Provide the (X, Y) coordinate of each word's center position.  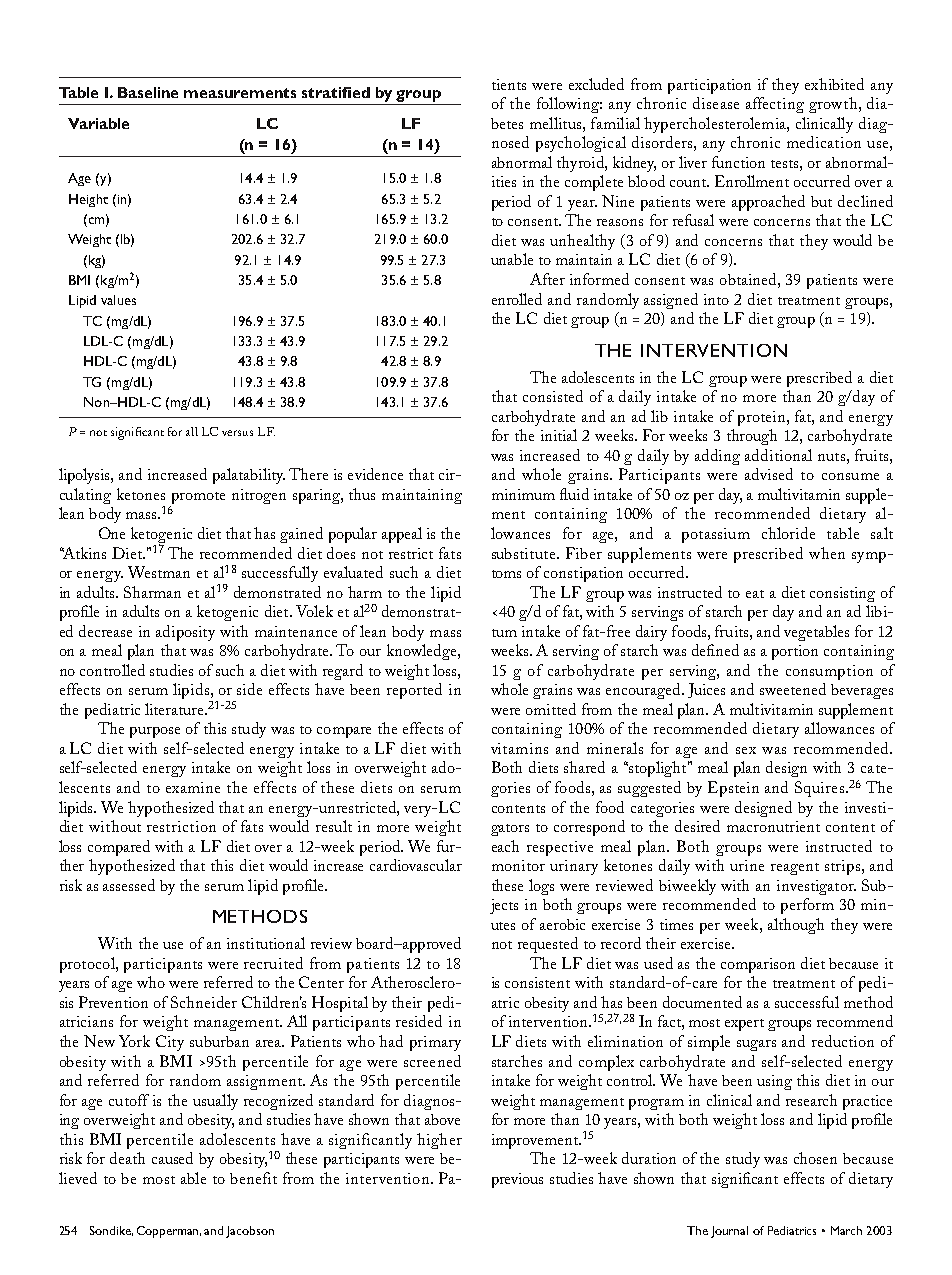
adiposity (185, 633)
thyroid (581, 164)
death (127, 1158)
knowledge (423, 652)
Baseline (148, 92)
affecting (775, 105)
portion (795, 652)
